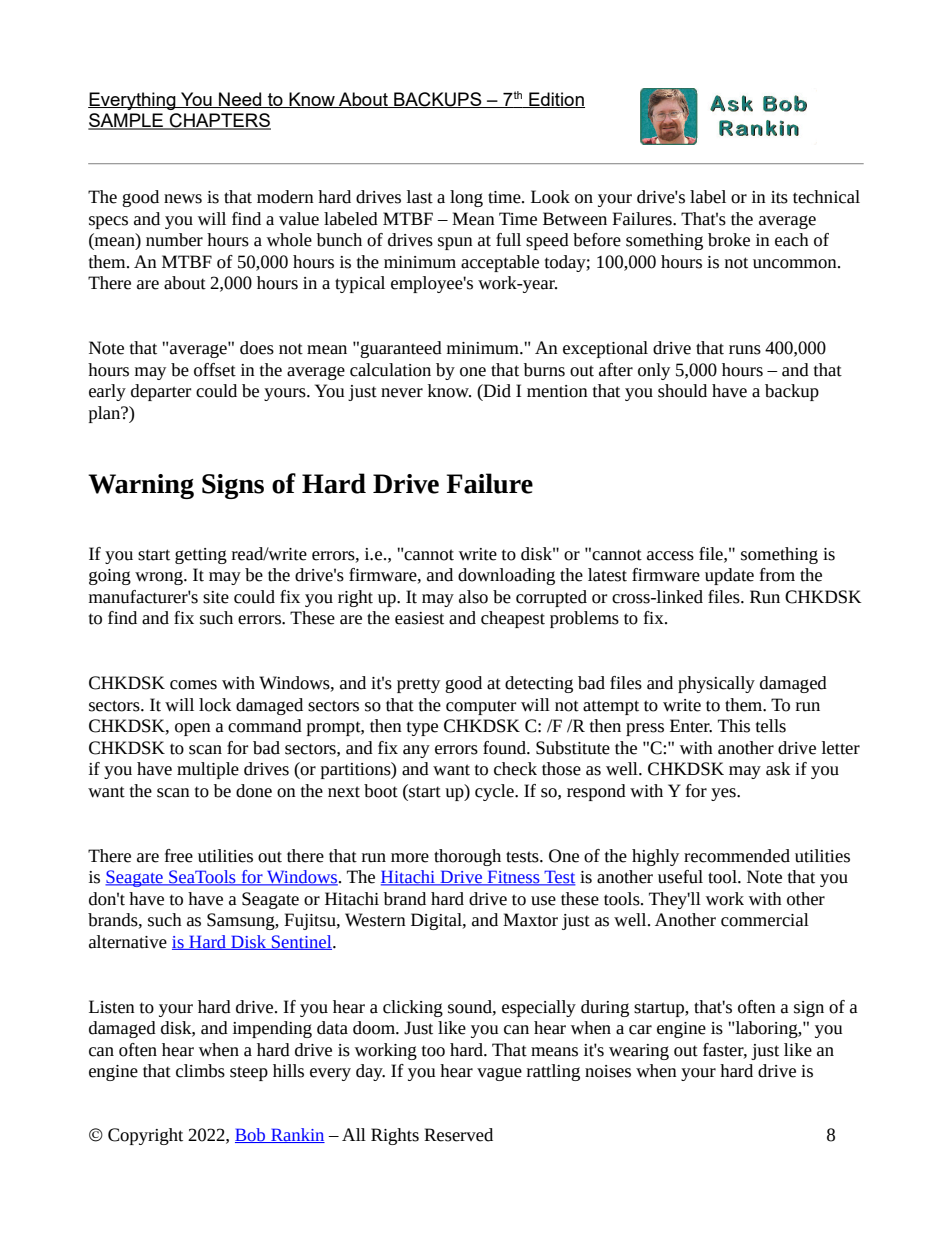 This screenshot has height=1233, width=952. I want to click on free, so click(179, 856).
